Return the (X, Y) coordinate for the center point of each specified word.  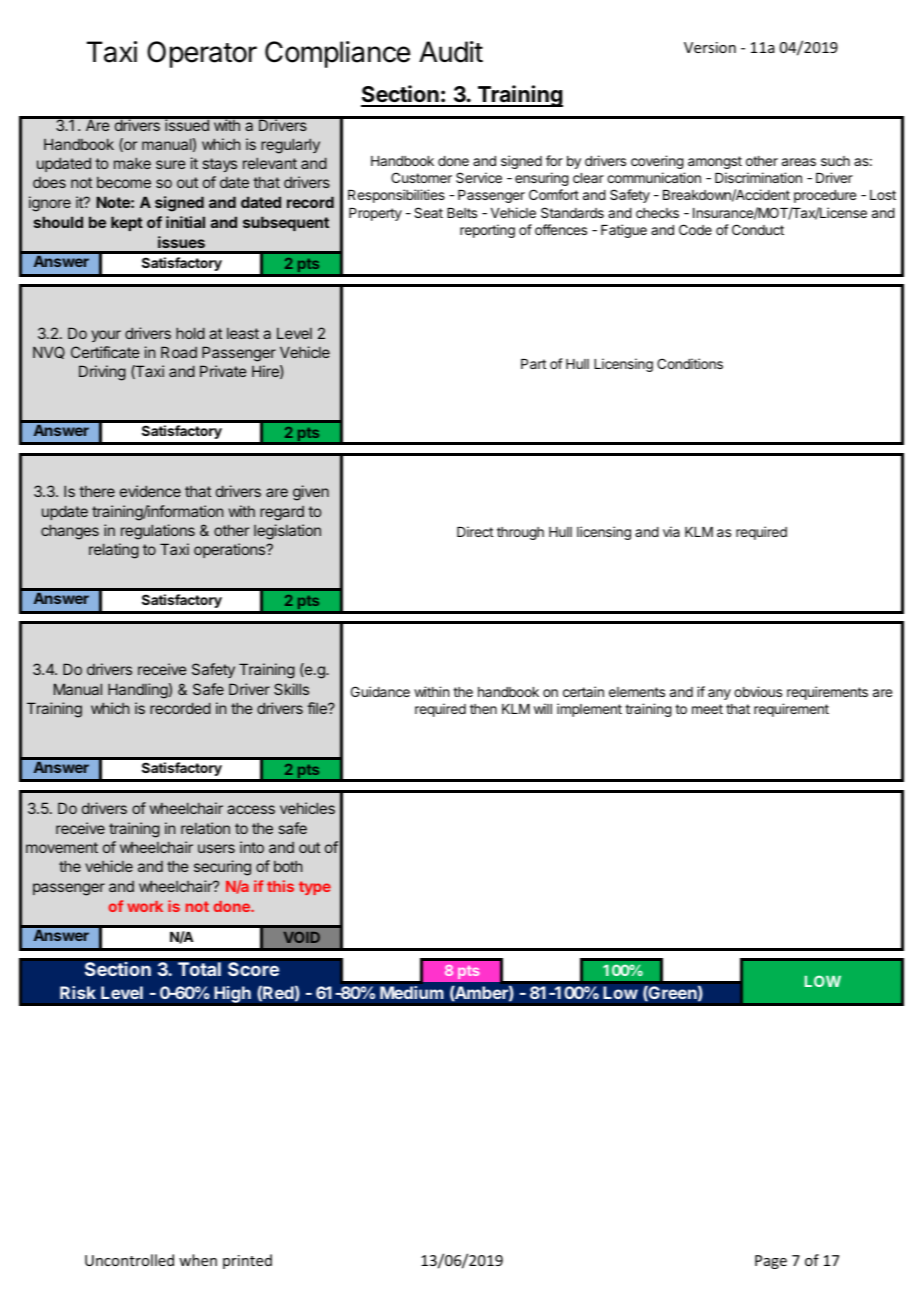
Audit (451, 52)
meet (707, 709)
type (315, 888)
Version (710, 47)
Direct (475, 531)
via (671, 531)
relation (205, 828)
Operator (202, 54)
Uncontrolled (129, 1260)
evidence (150, 491)
